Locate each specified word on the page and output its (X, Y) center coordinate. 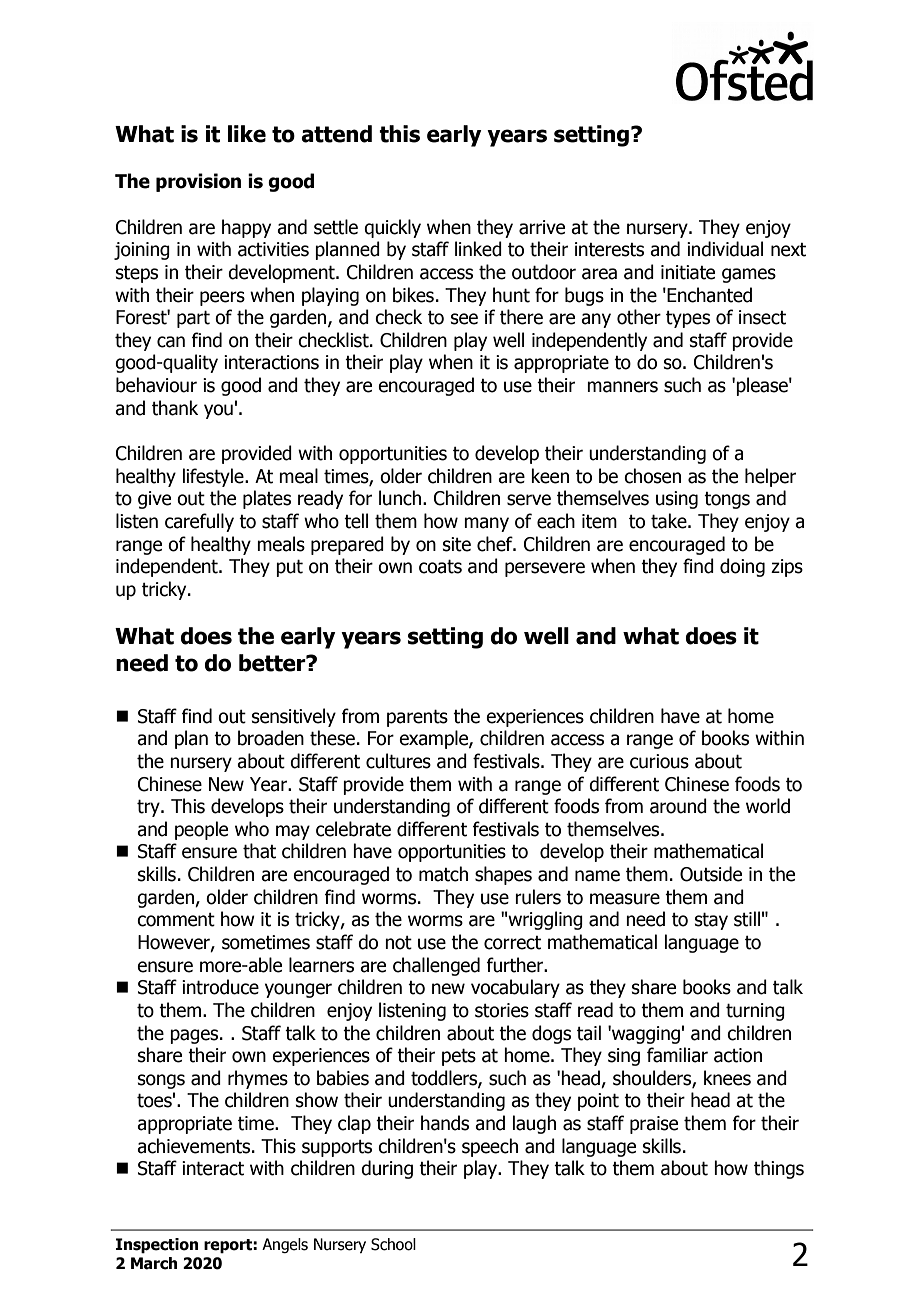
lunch (400, 498)
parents (417, 718)
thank (175, 408)
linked (478, 249)
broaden (271, 738)
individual (725, 249)
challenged (436, 966)
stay (711, 921)
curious (659, 761)
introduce (220, 987)
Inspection (157, 1246)
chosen (652, 476)
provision (198, 182)
